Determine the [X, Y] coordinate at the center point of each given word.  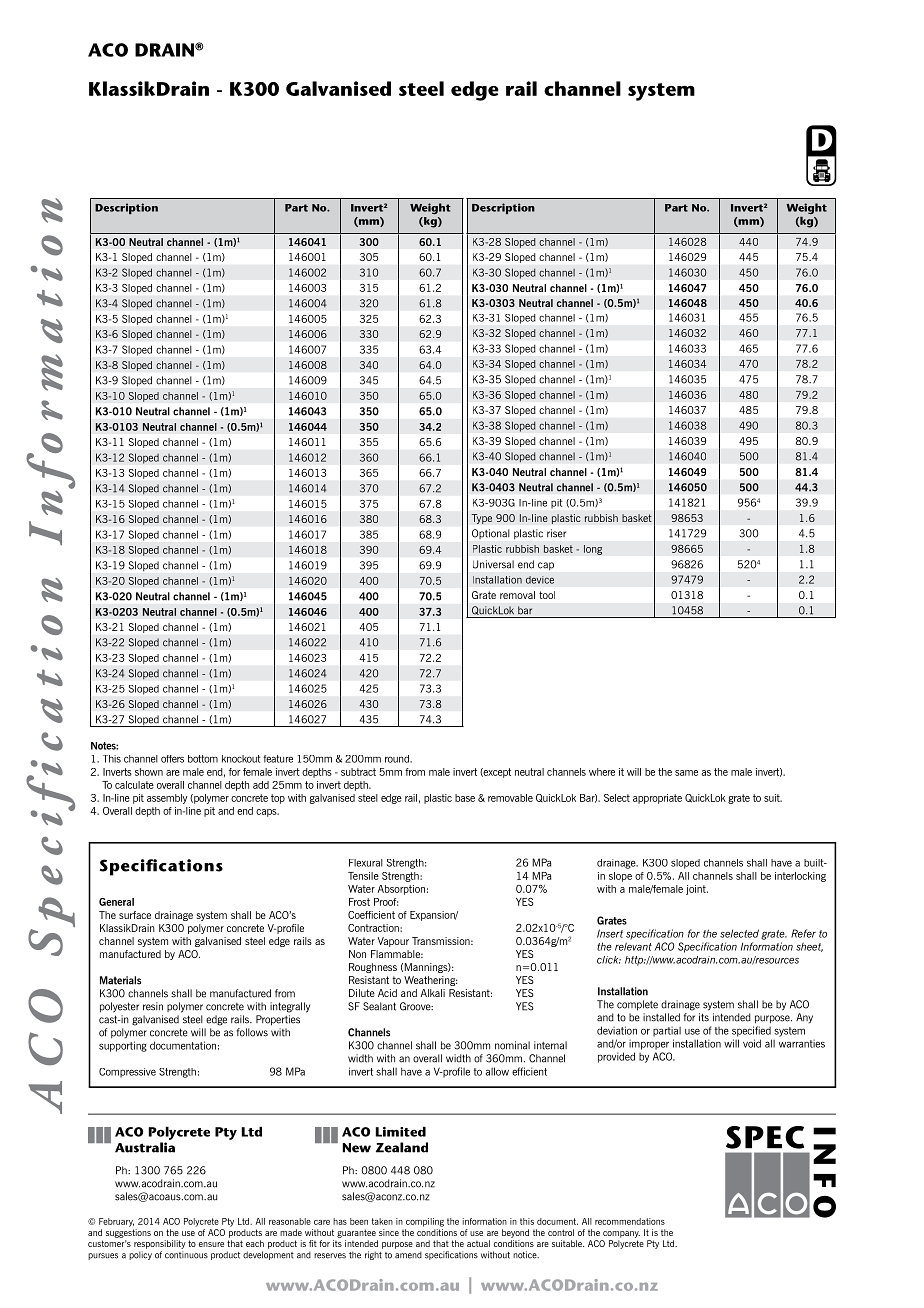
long [593, 550]
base [465, 798]
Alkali [433, 993]
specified [751, 1031]
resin [153, 1006]
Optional [490, 534]
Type [481, 519]
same [686, 773]
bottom [203, 759]
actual [478, 1243]
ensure [211, 1244]
